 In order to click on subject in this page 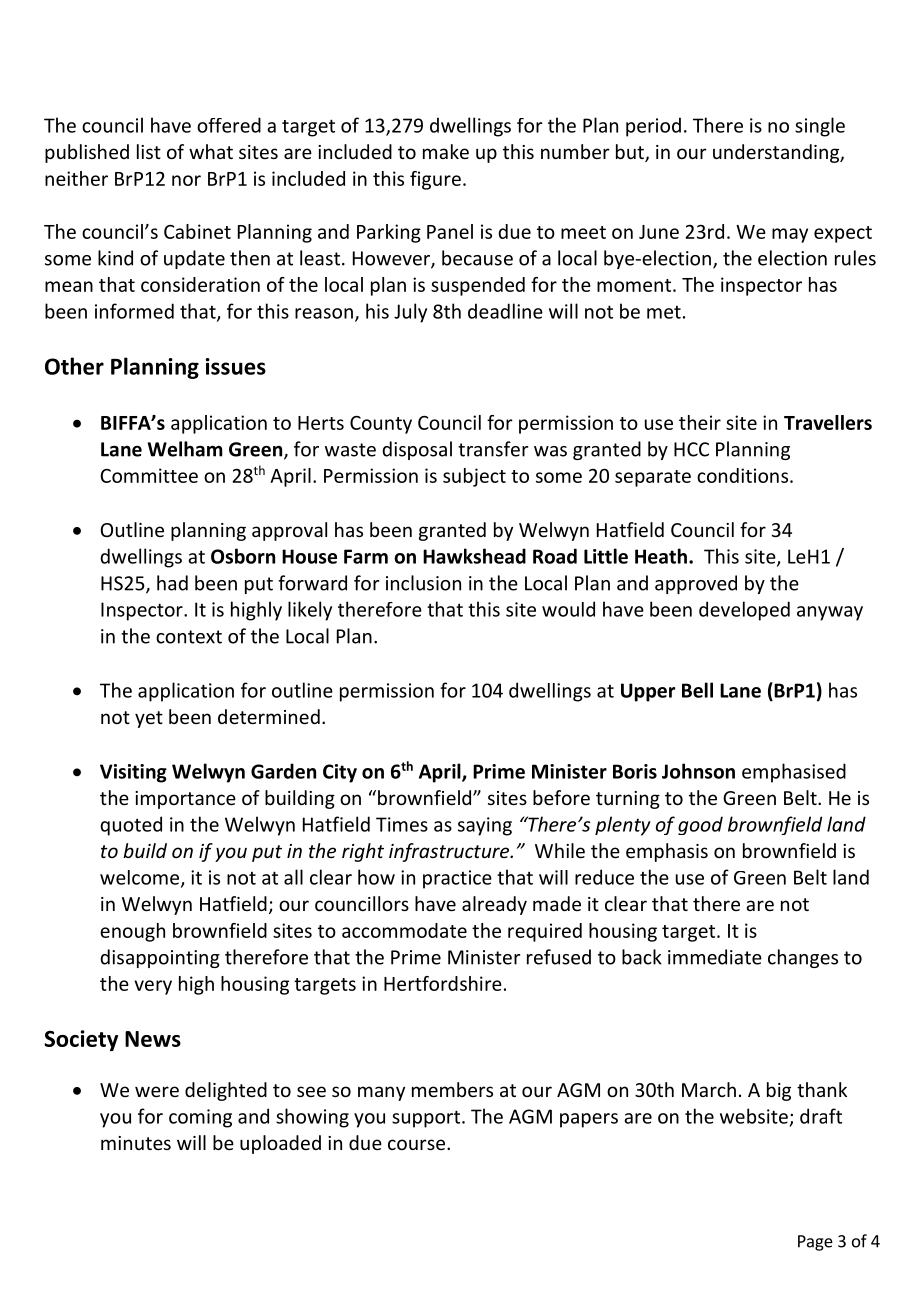, I will do `click(474, 477)`.
